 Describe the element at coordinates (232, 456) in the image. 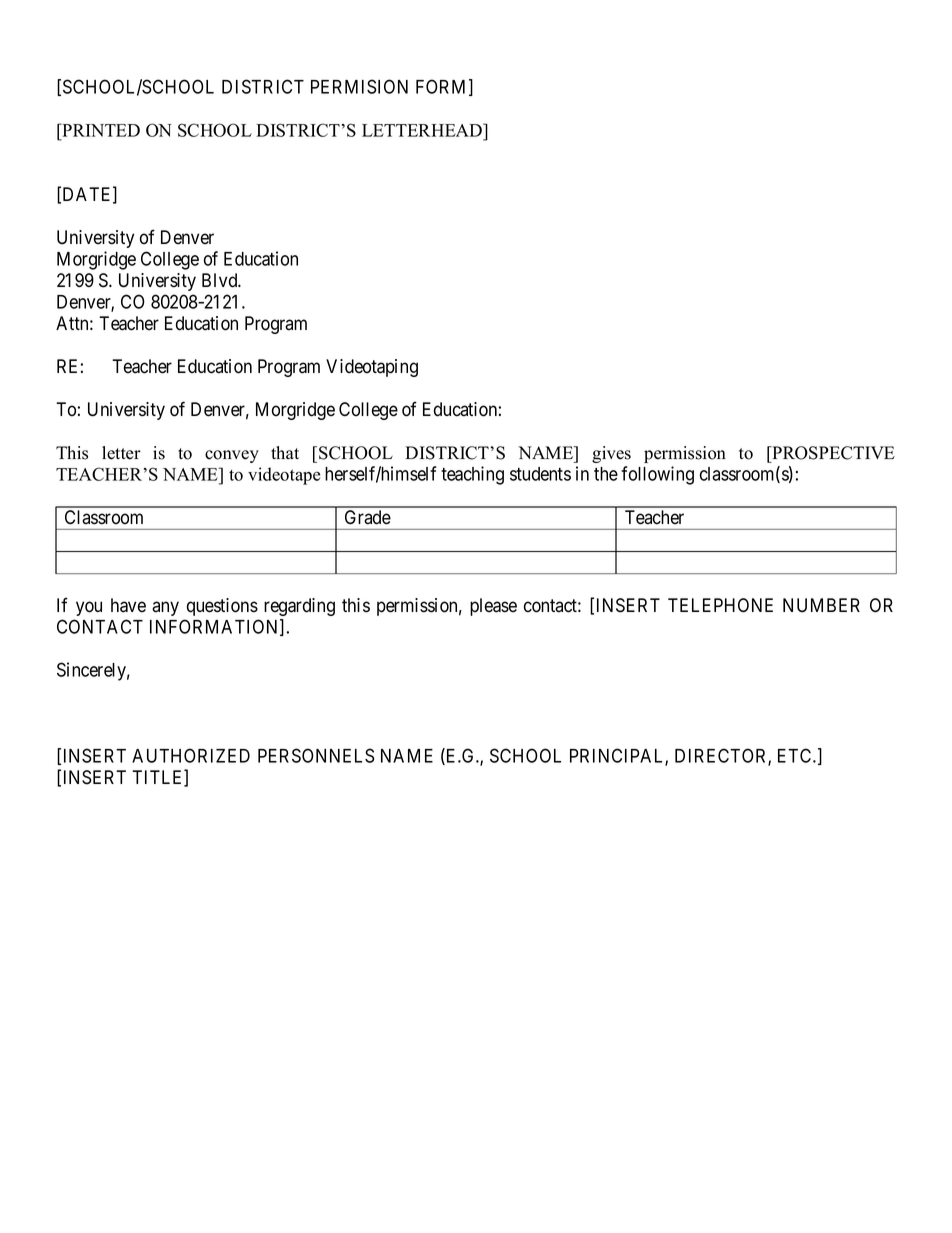

I see `convey` at that location.
